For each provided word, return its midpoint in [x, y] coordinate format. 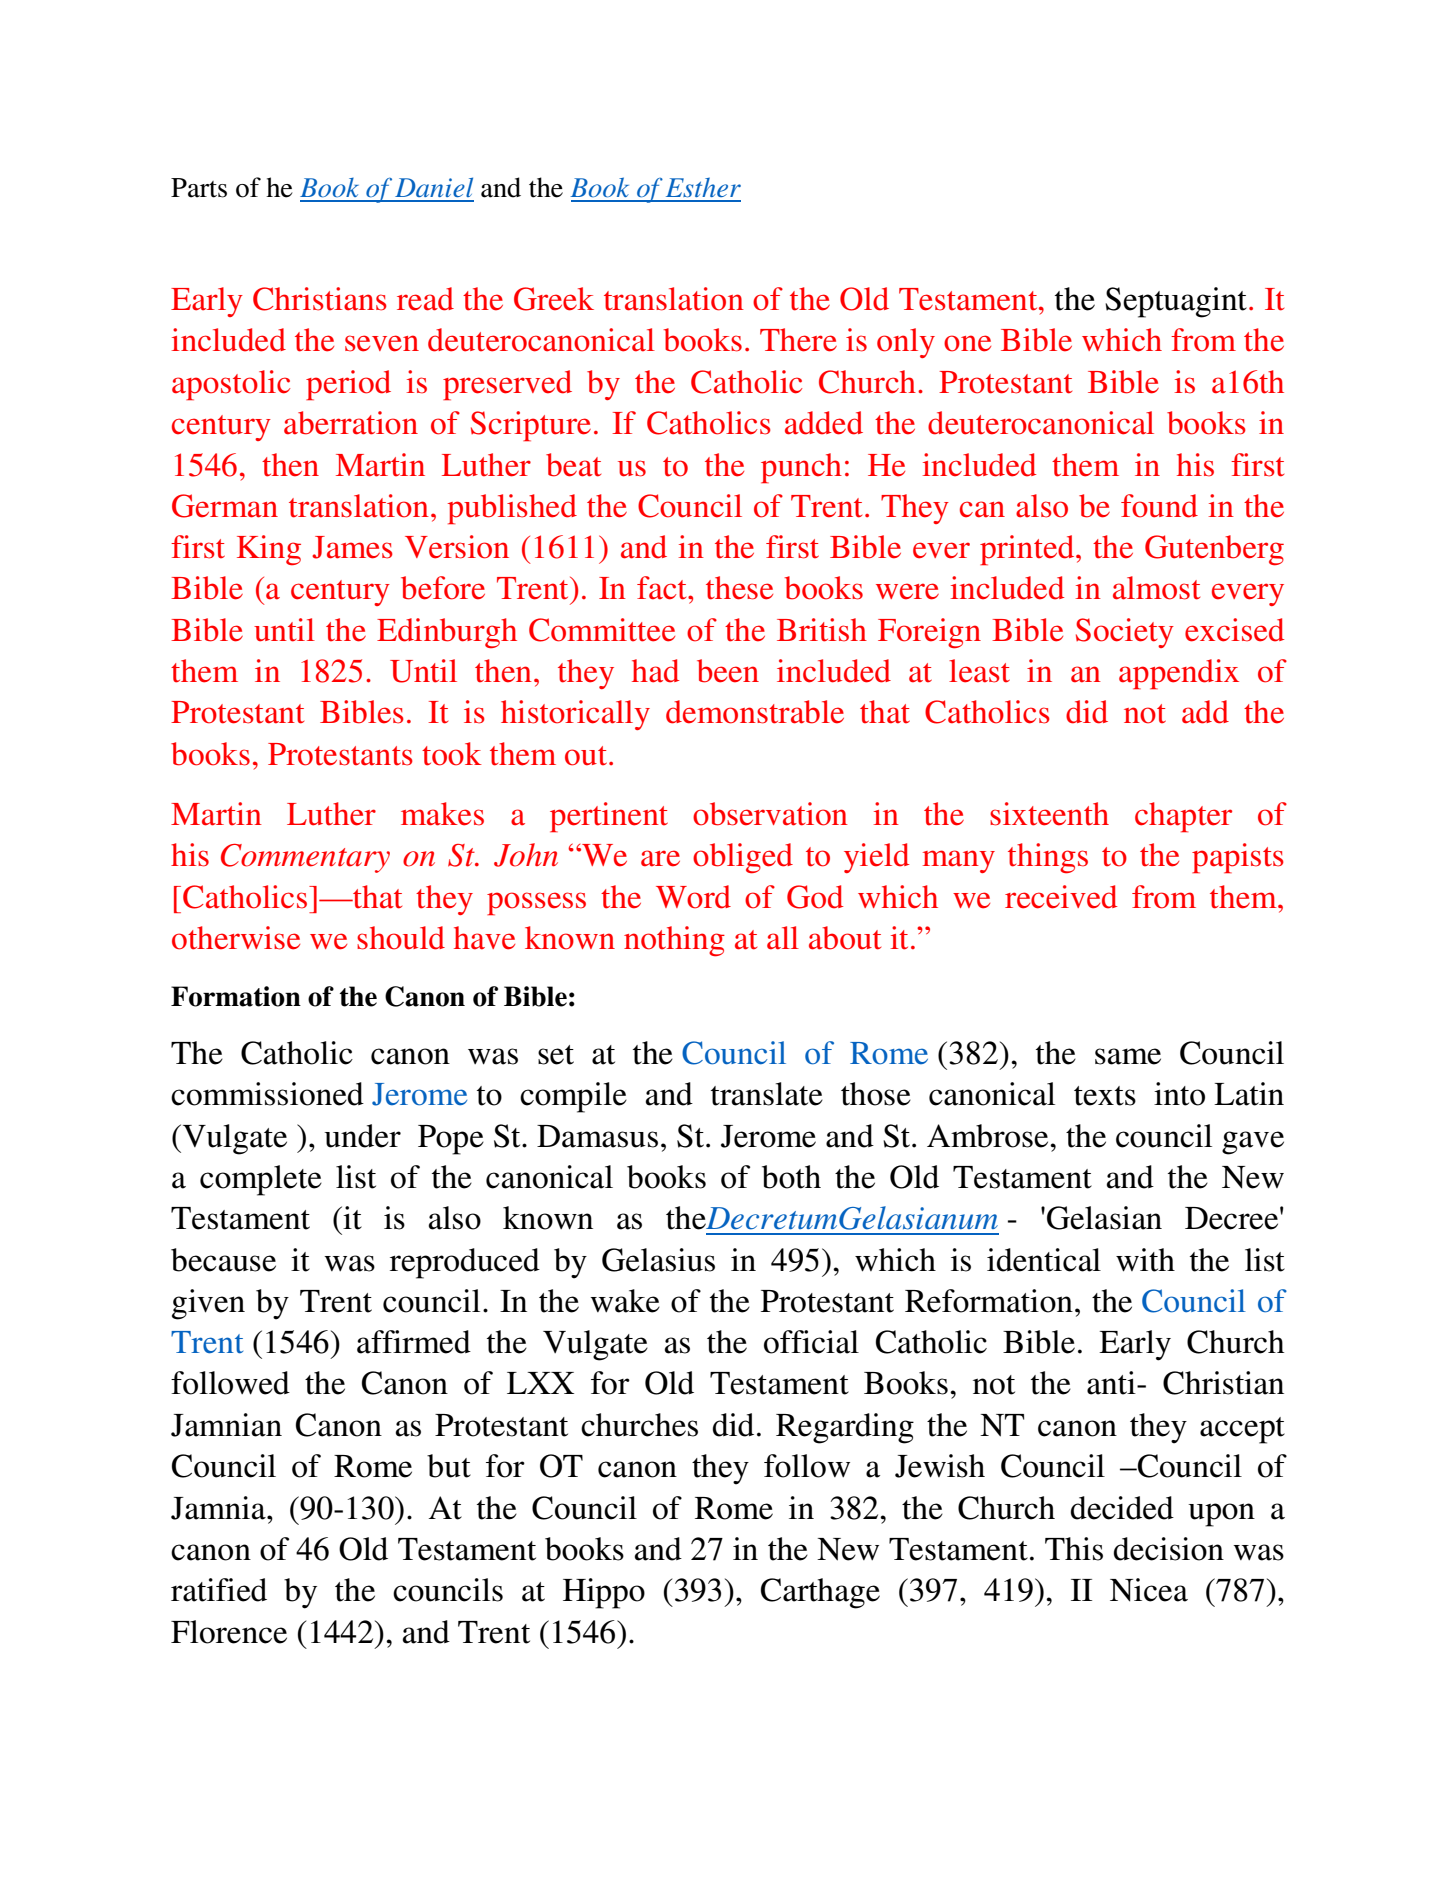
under [362, 1136]
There [798, 340]
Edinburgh [447, 633]
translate [767, 1094]
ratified [219, 1590]
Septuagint [1176, 302]
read [425, 299]
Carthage [820, 1593]
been [728, 671]
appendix [1179, 674]
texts [1105, 1096]
